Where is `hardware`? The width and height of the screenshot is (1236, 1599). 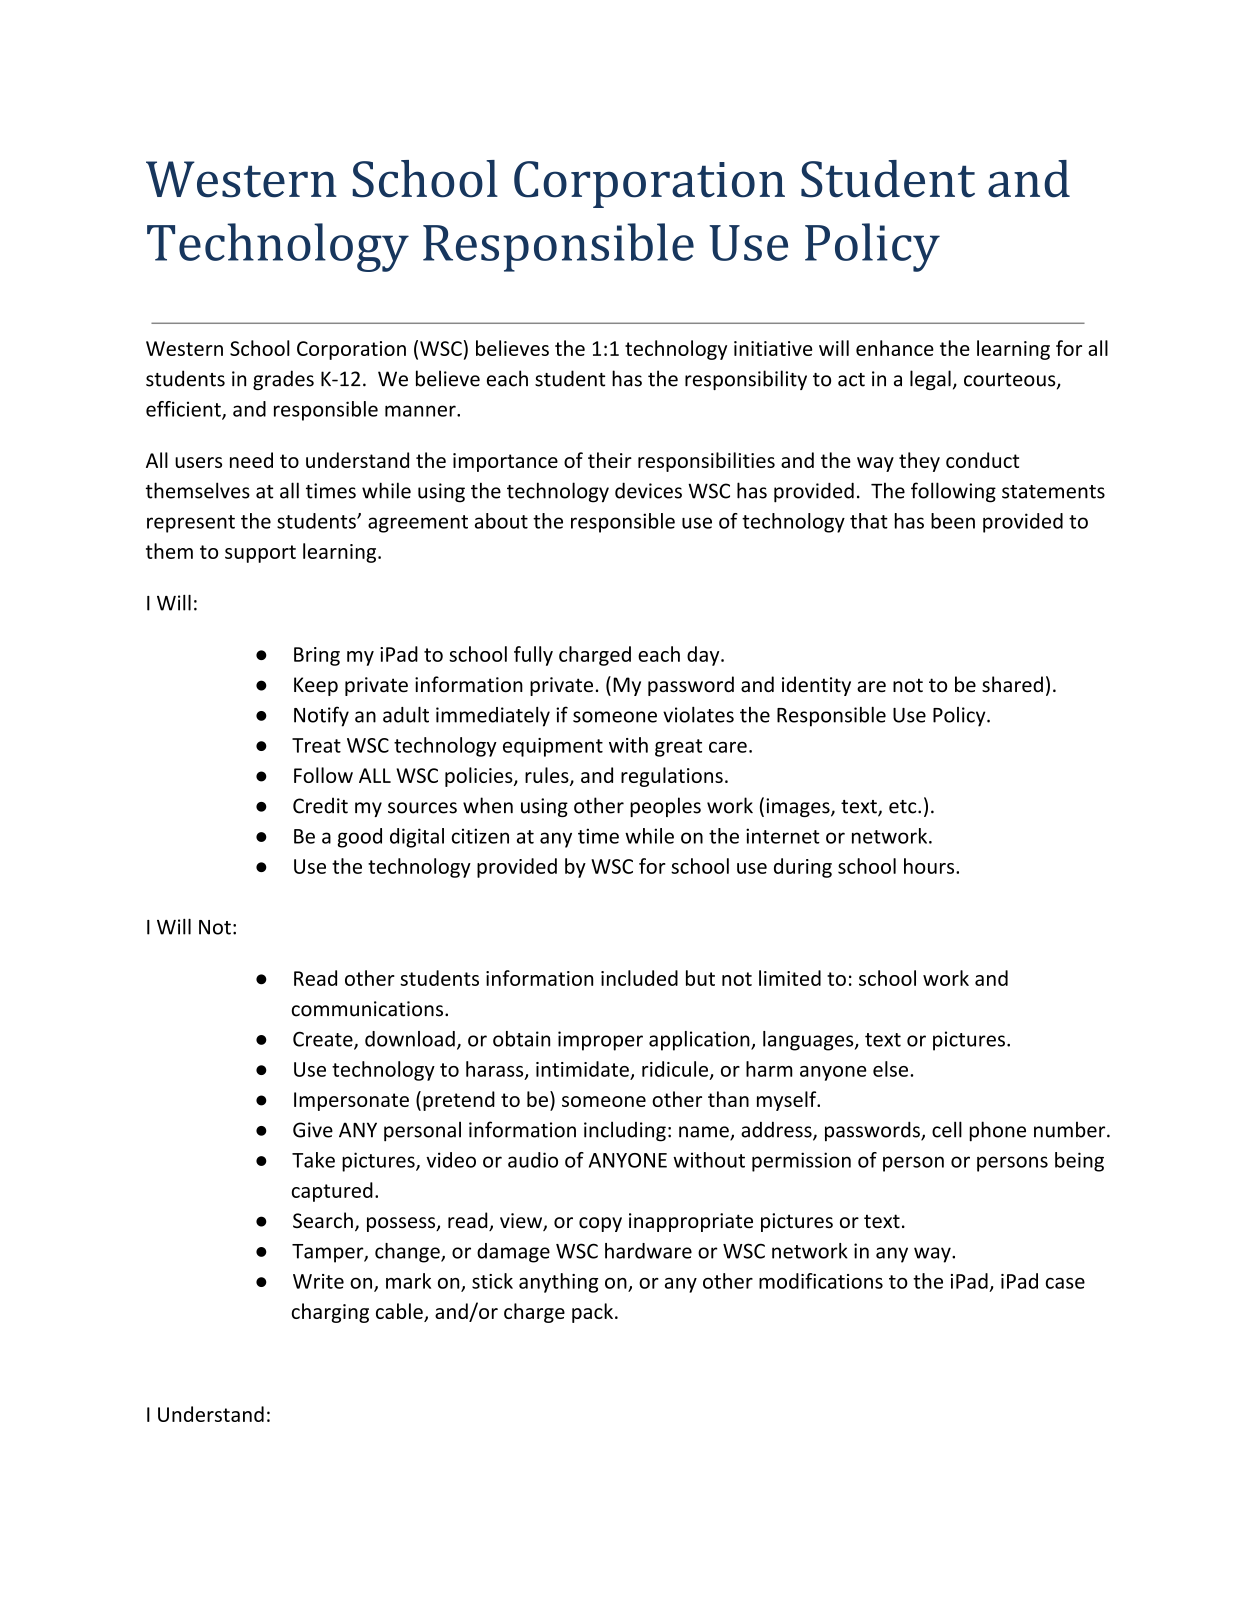
hardware is located at coordinates (648, 1251).
